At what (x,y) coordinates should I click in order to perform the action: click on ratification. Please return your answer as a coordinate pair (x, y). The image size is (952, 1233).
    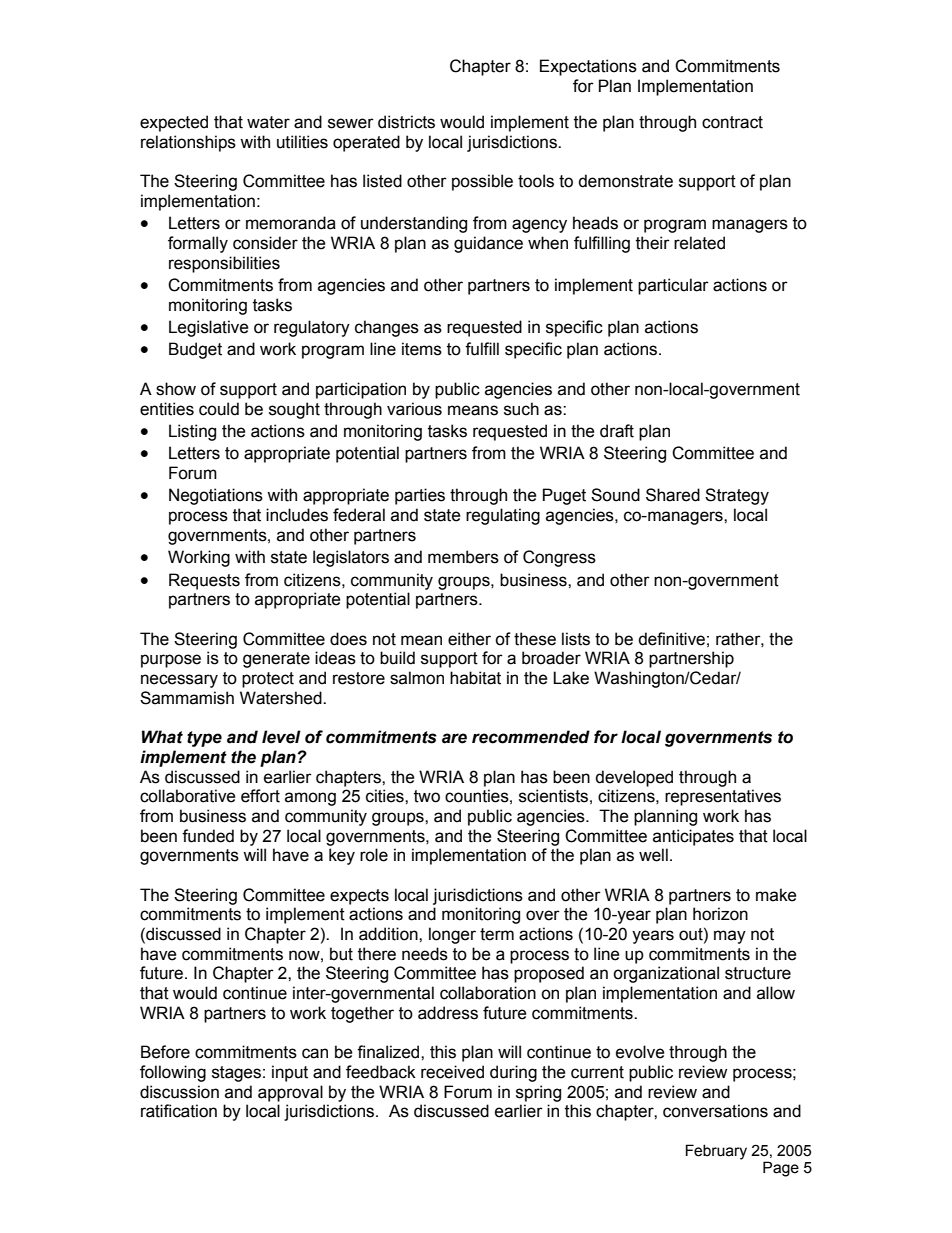
    Looking at the image, I should click on (179, 1111).
